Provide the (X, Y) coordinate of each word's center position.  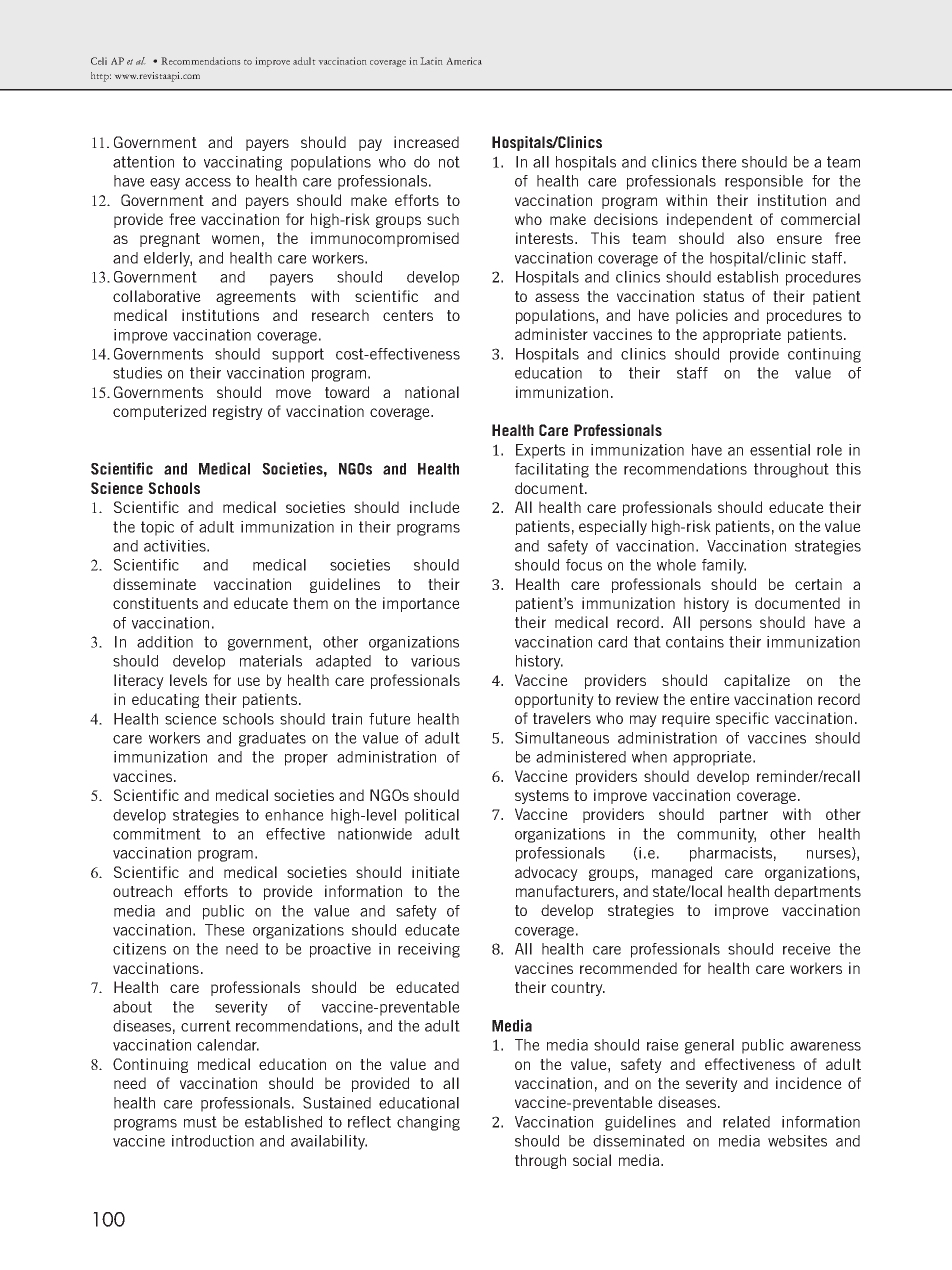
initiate (436, 872)
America (464, 61)
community (716, 835)
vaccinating (243, 163)
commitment (157, 834)
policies (702, 316)
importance (421, 604)
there (719, 162)
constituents (155, 603)
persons (726, 625)
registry (238, 412)
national (432, 392)
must (200, 1122)
